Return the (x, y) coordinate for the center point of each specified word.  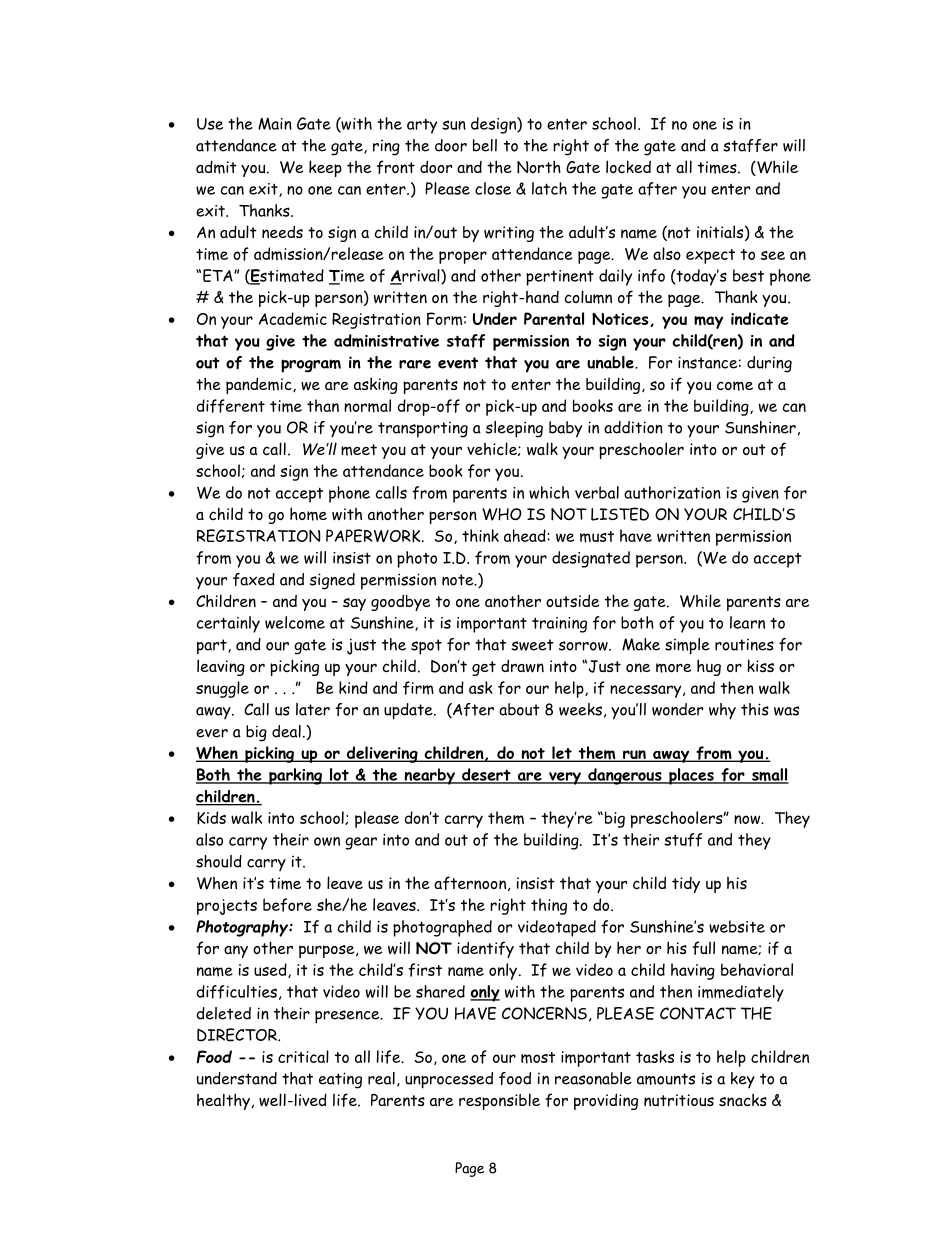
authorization (672, 492)
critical (303, 1056)
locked (628, 166)
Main (275, 123)
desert (486, 775)
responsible (499, 1101)
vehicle (493, 449)
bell (485, 145)
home (308, 514)
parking (295, 776)
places (691, 776)
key (743, 1080)
